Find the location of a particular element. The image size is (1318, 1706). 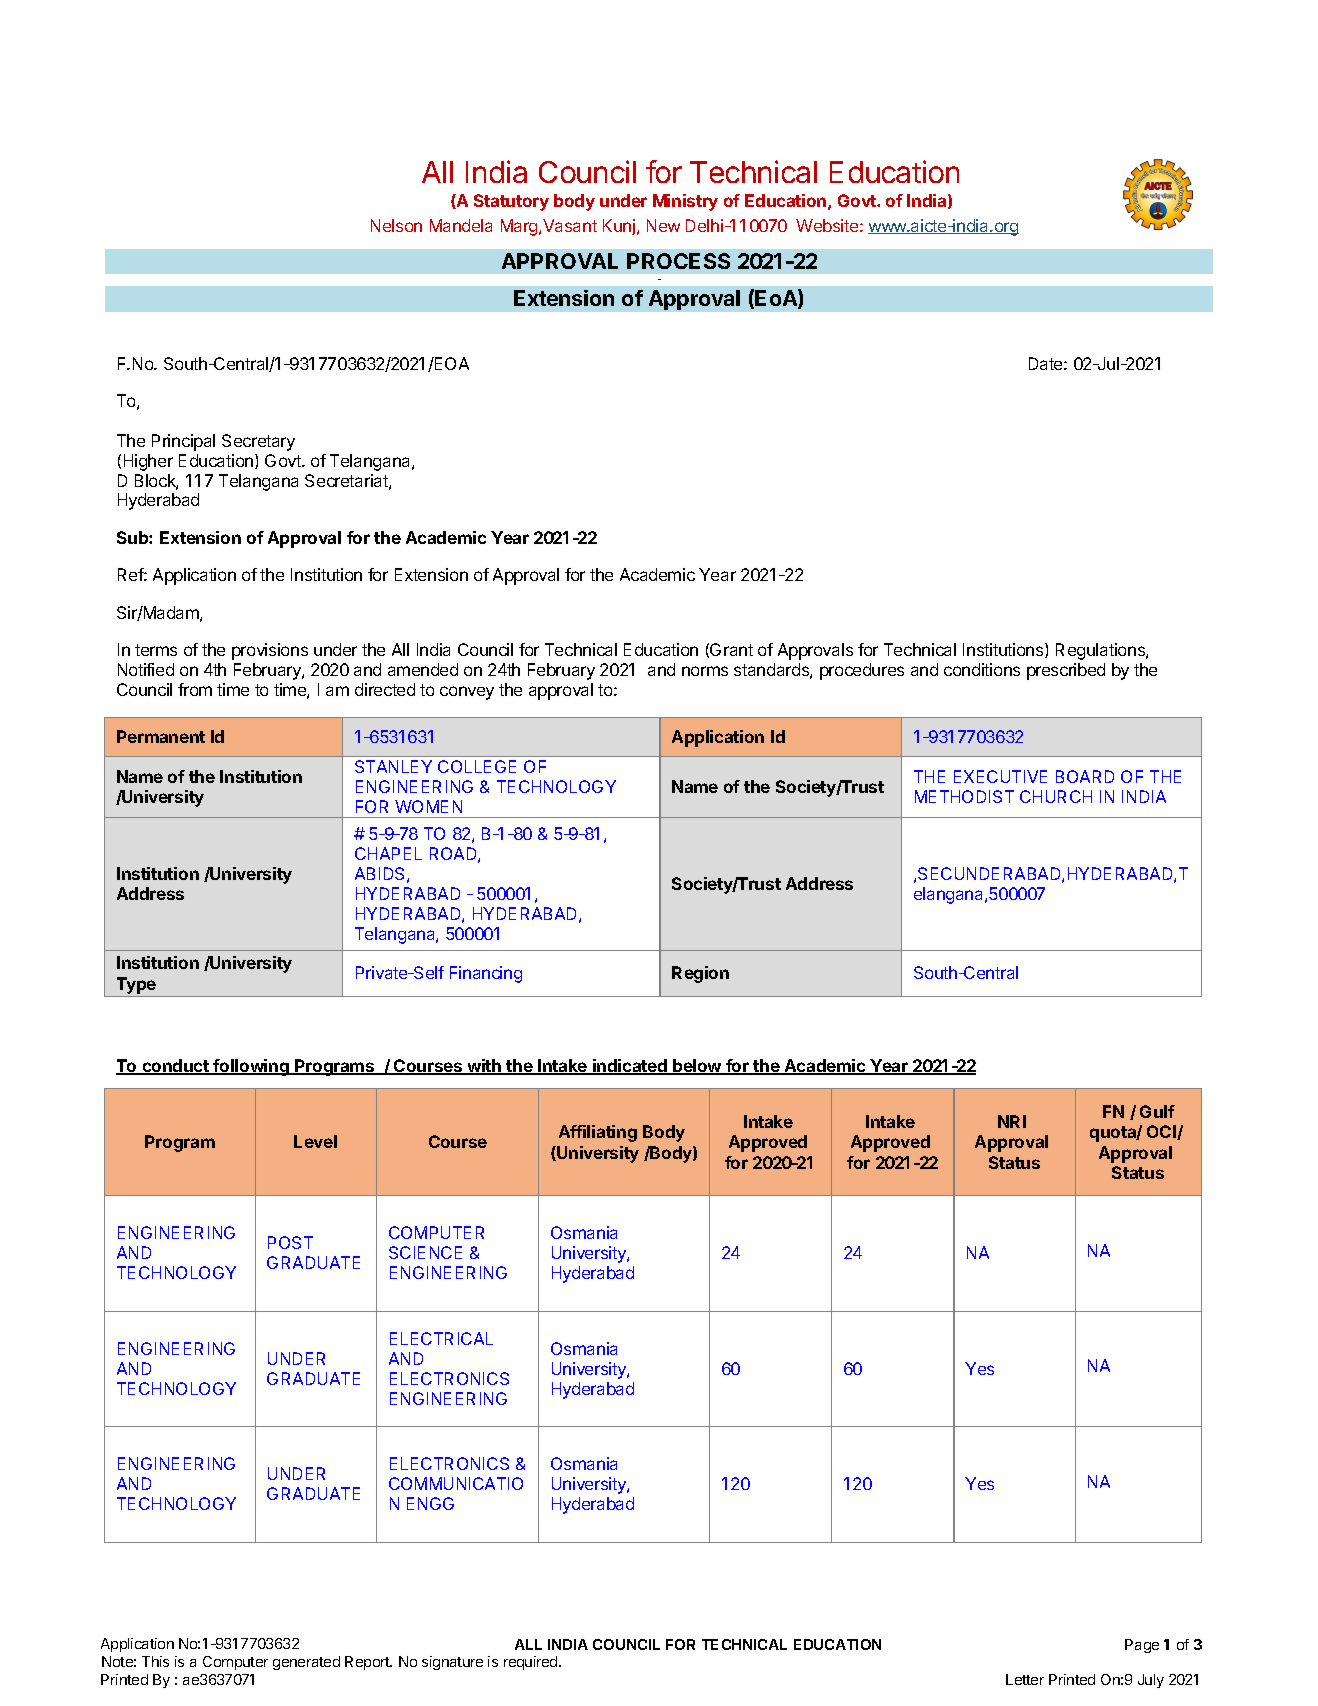

New is located at coordinates (663, 225).
